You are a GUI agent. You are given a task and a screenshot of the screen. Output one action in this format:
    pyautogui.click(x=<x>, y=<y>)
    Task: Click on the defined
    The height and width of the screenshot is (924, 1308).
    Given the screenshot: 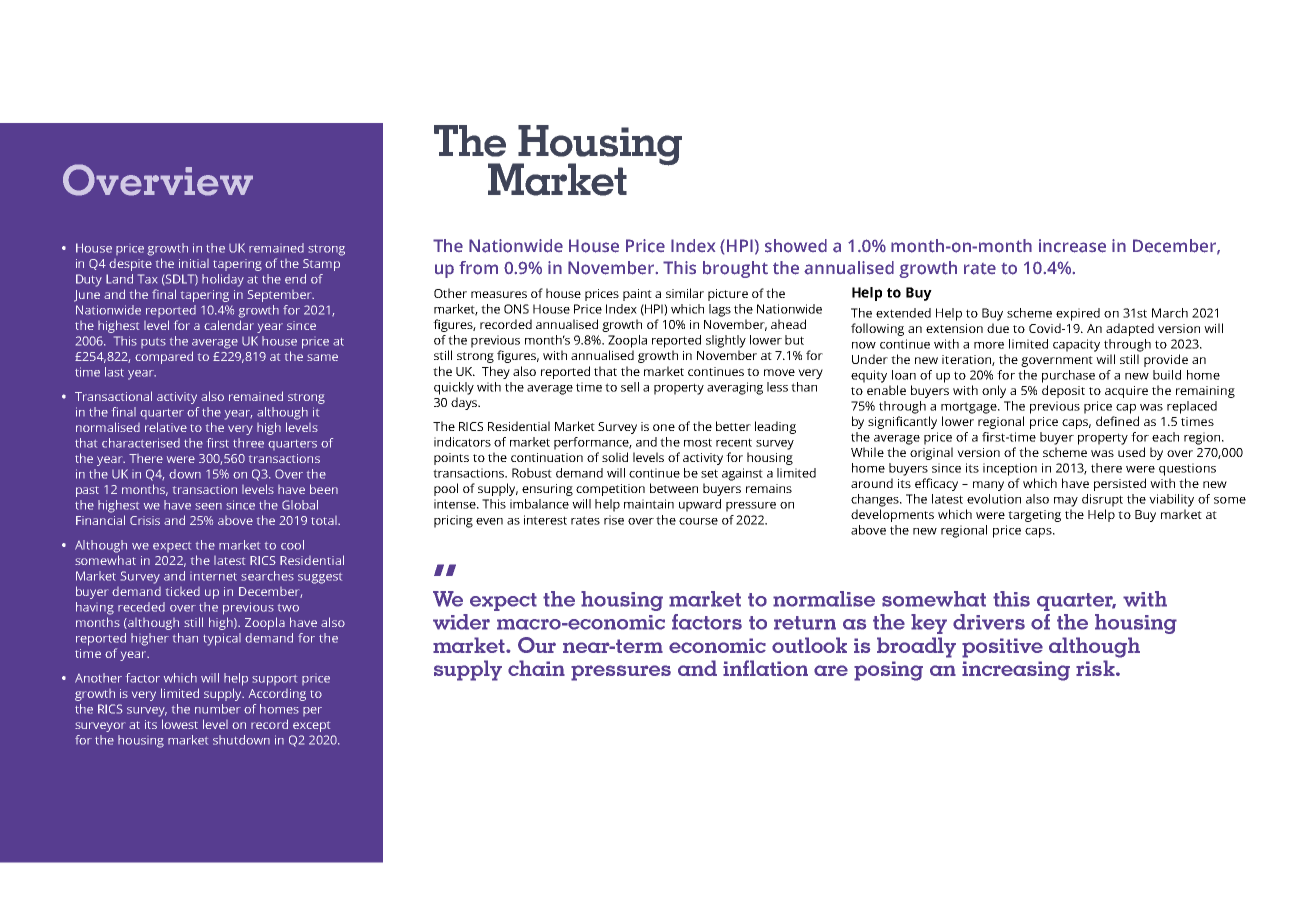 What is the action you would take?
    pyautogui.click(x=1117, y=421)
